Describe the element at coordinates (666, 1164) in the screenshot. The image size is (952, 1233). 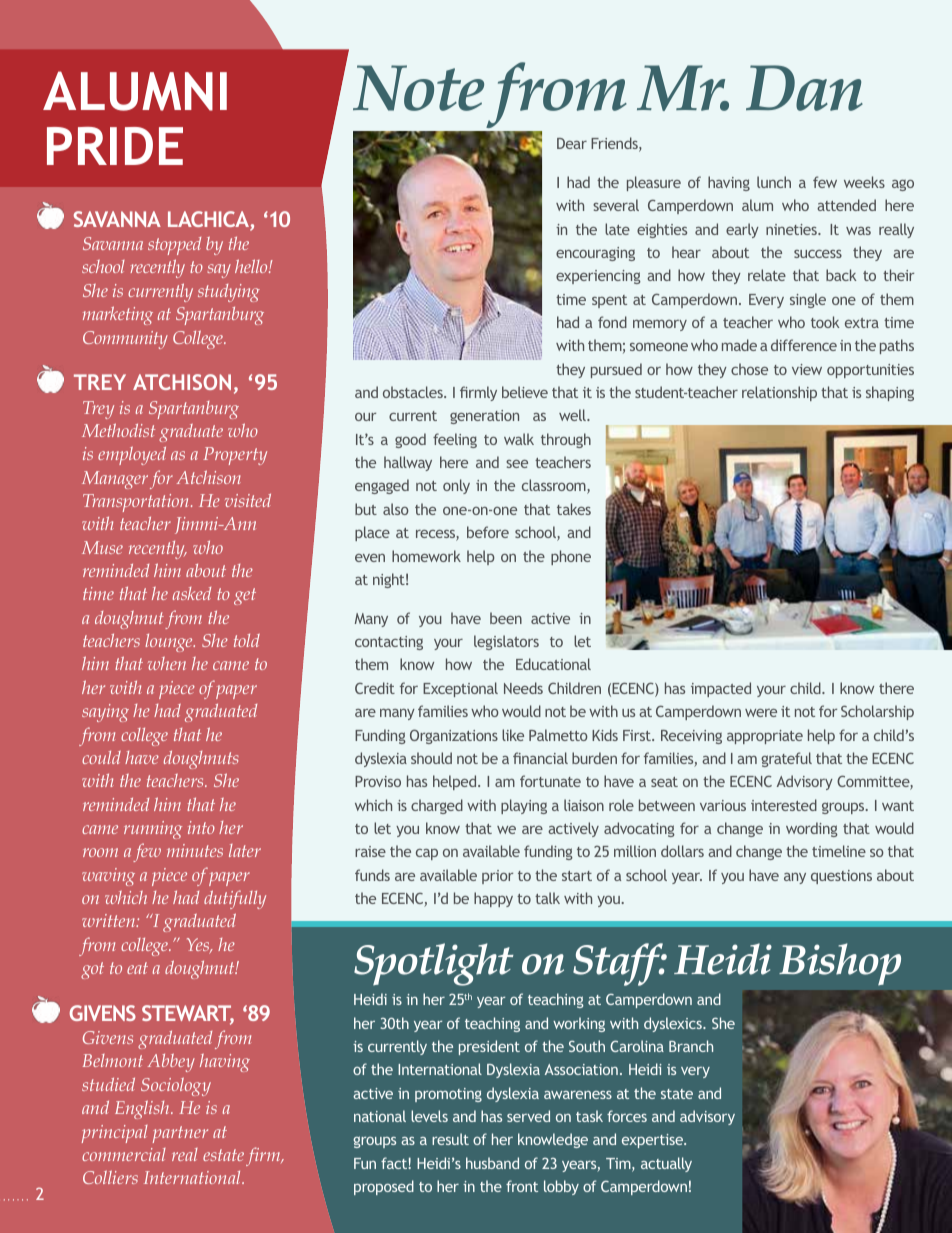
I see `actually` at that location.
